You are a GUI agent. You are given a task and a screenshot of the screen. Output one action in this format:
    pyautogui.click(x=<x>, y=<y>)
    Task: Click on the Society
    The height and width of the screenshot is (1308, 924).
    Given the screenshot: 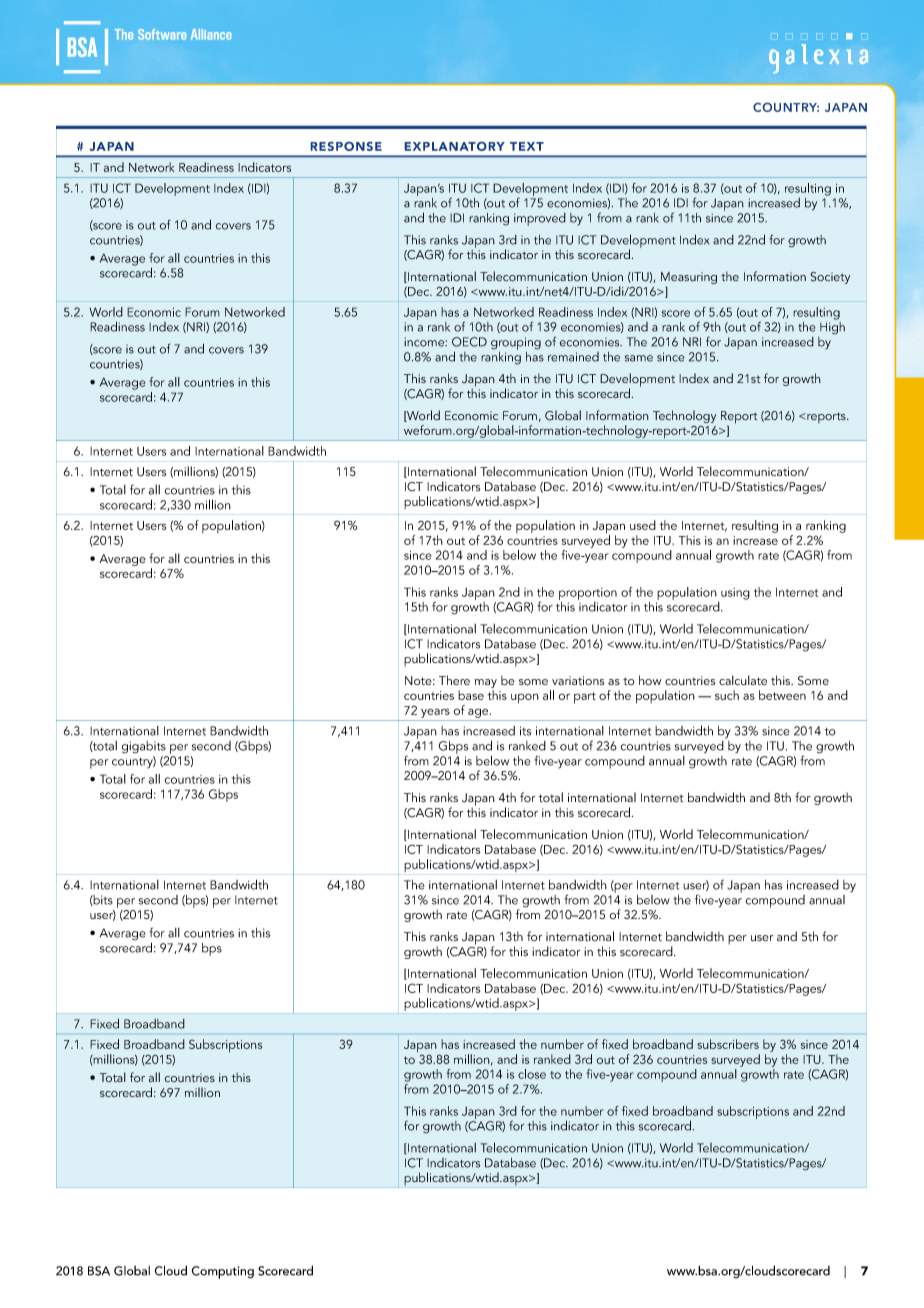 What is the action you would take?
    pyautogui.click(x=830, y=278)
